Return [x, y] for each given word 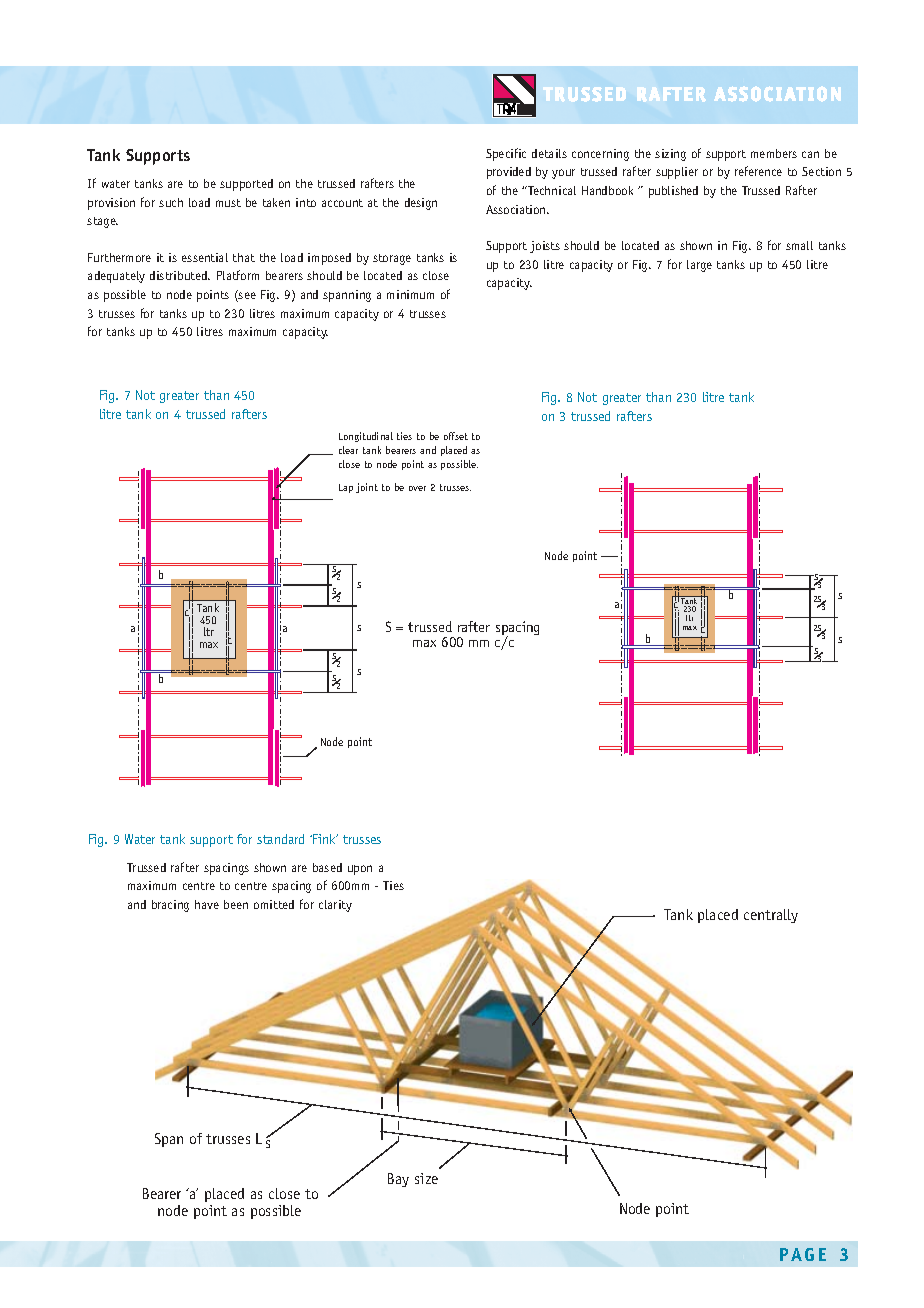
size [426, 1178]
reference [758, 171]
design [421, 204]
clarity [335, 906]
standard [280, 839]
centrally [771, 916]
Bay [398, 1180]
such [171, 202]
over [417, 488]
